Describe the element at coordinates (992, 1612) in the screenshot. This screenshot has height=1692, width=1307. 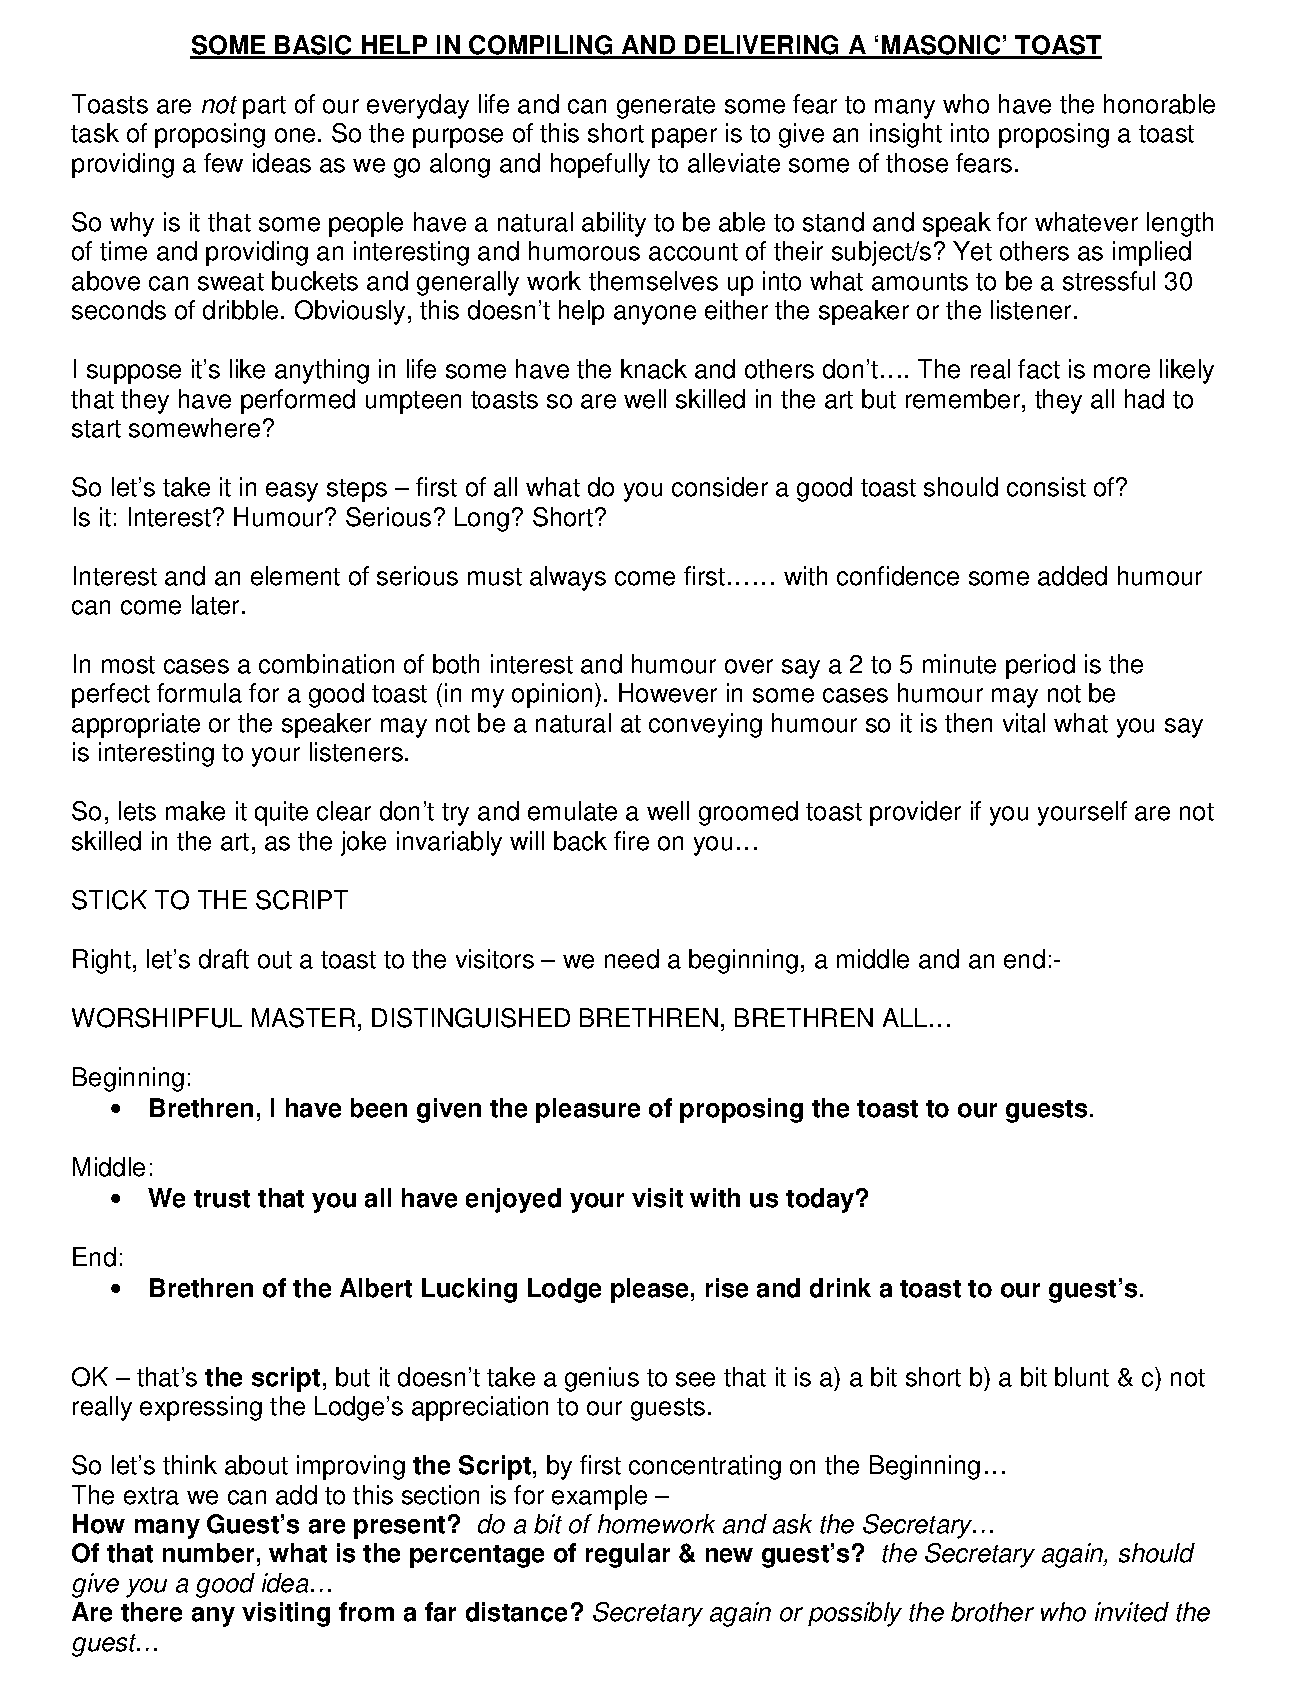
I see `brother` at that location.
